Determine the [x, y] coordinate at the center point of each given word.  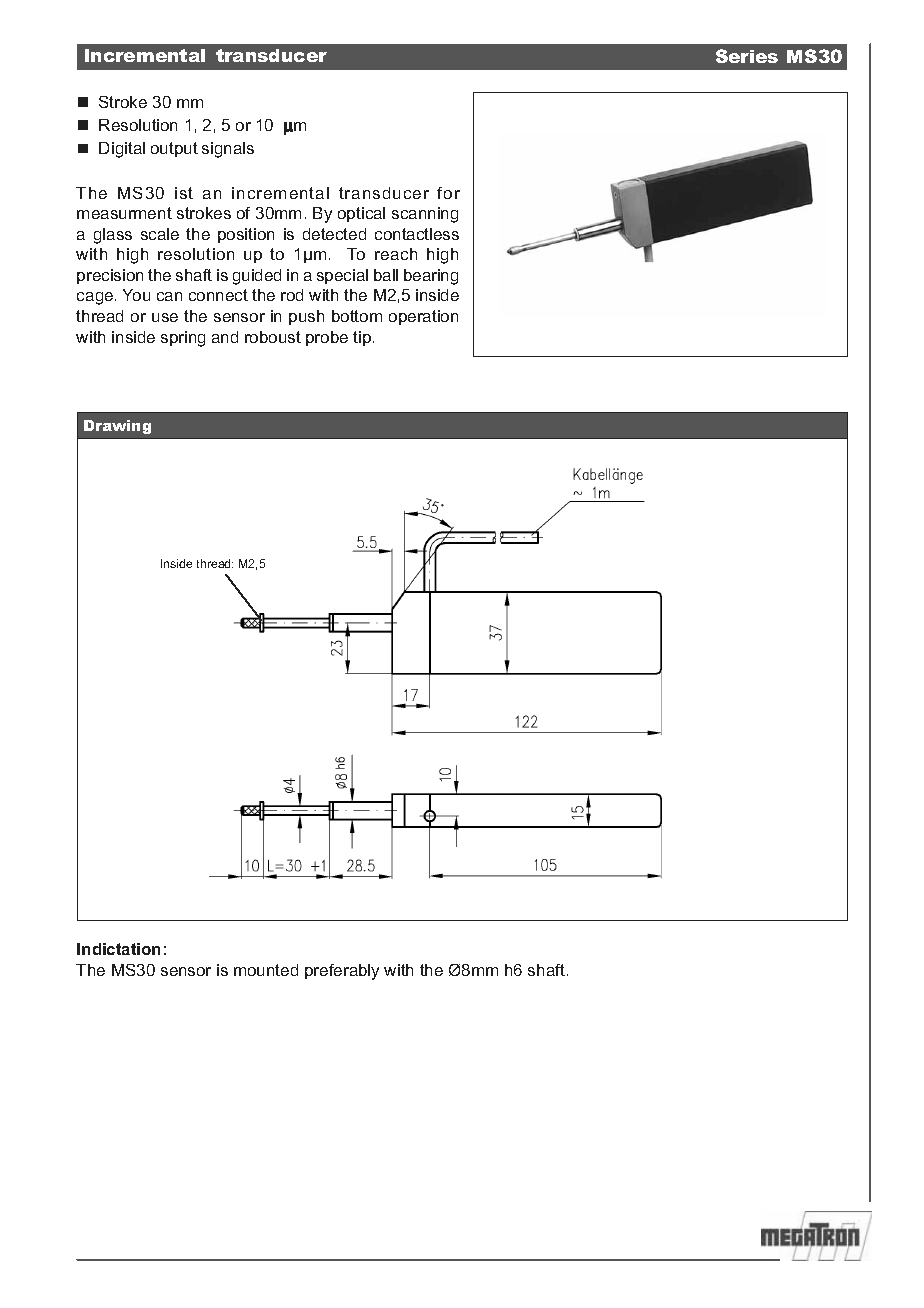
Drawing [117, 427]
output [174, 149]
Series [747, 56]
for [448, 193]
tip [362, 338]
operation [423, 317]
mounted [266, 970]
